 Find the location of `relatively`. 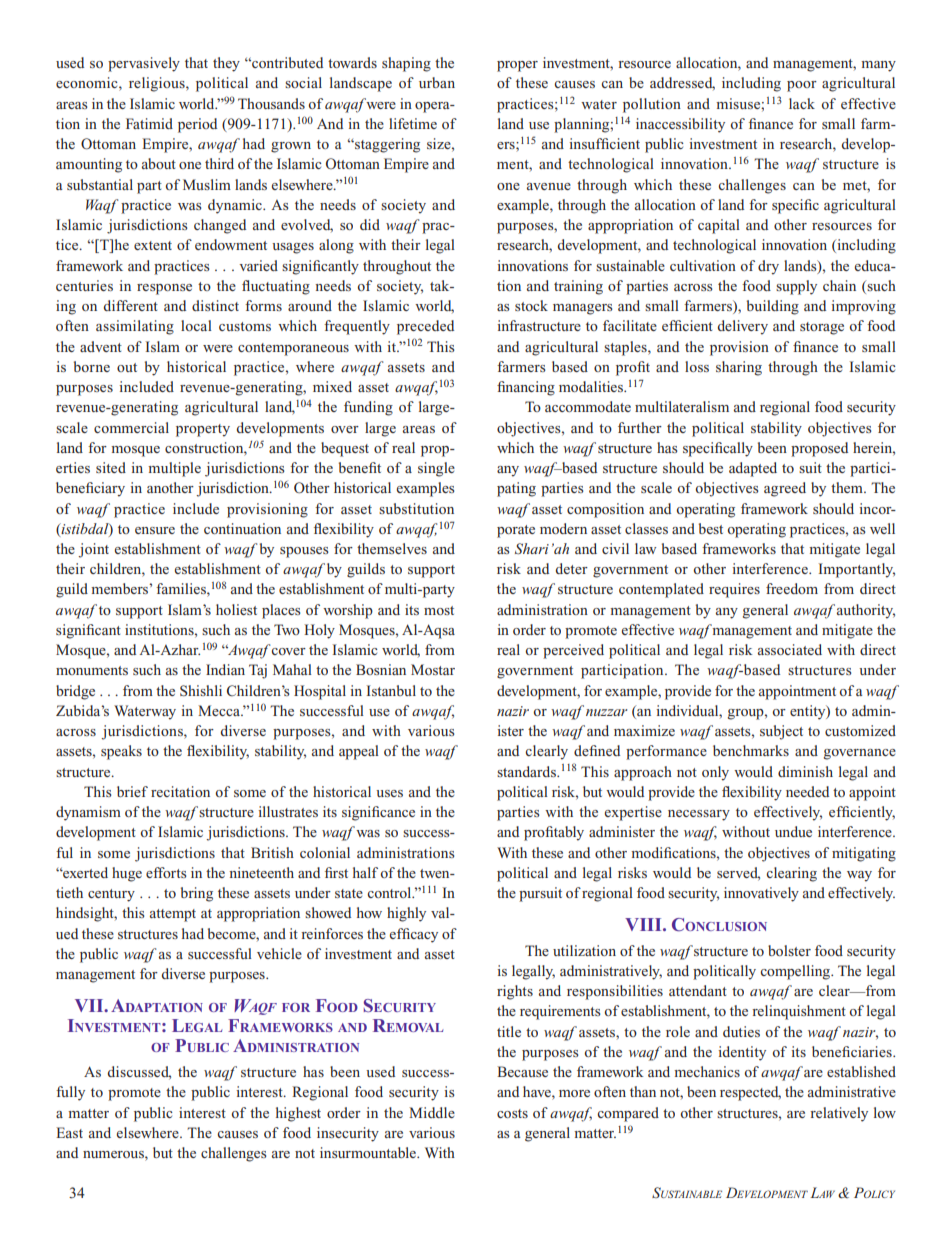

relatively is located at coordinates (839, 1114).
